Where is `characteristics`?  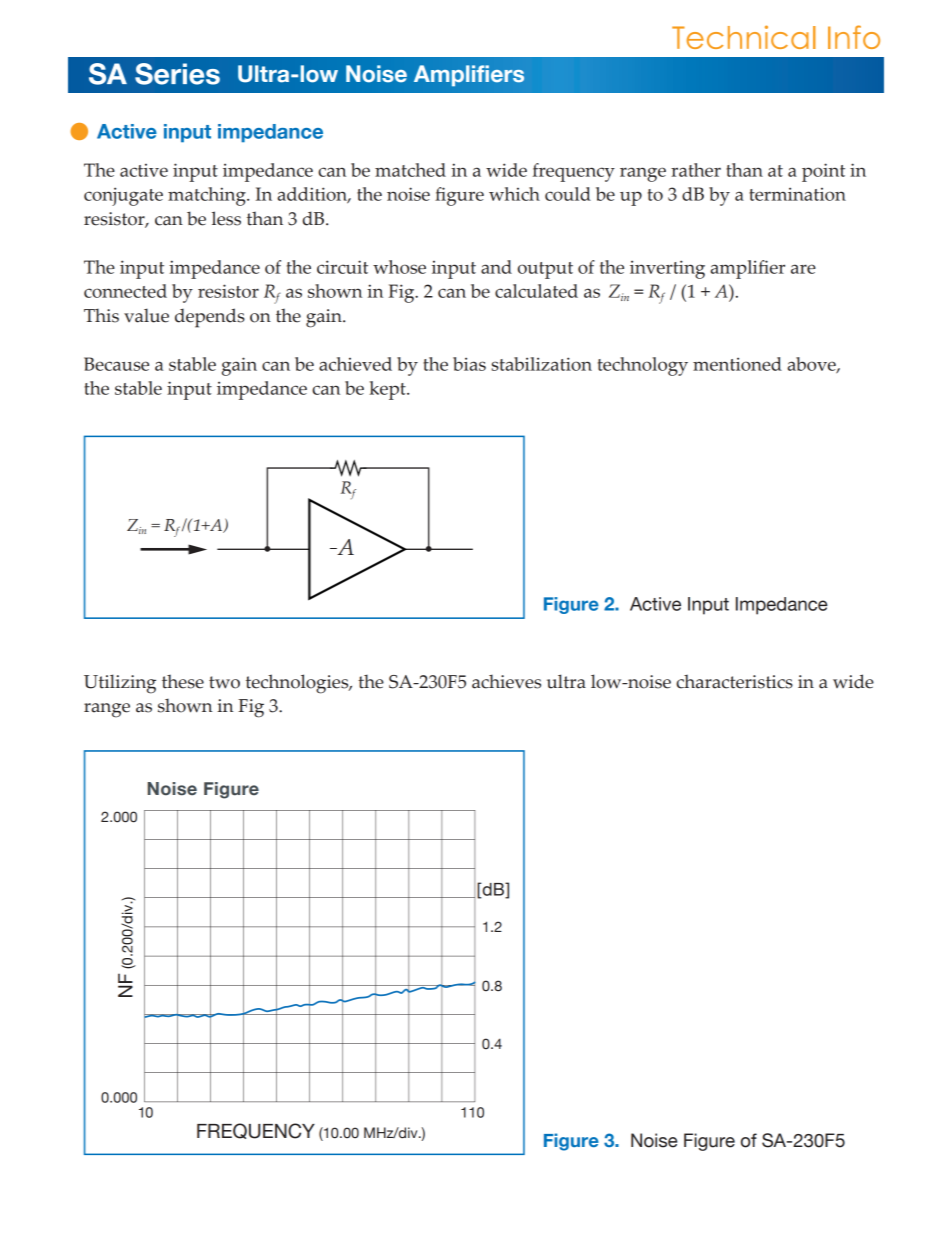 characteristics is located at coordinates (734, 681).
